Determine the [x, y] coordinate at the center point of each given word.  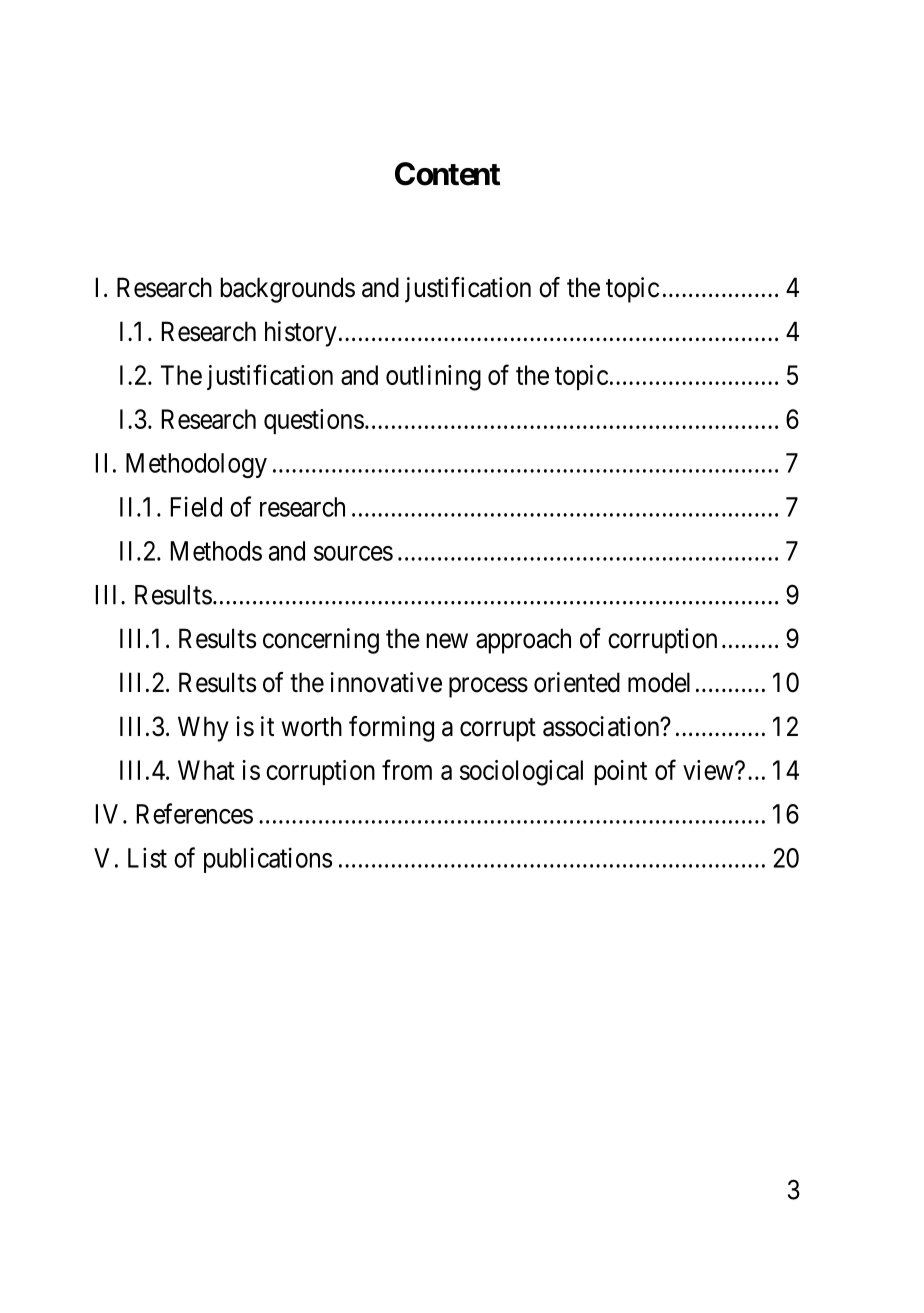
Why [203, 729]
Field [196, 506]
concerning [321, 641]
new [447, 641]
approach [523, 641]
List [147, 857]
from [407, 769]
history [301, 334]
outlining [433, 378]
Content [447, 174]
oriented [577, 682]
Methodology [196, 465]
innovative [386, 682]
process [488, 687]
